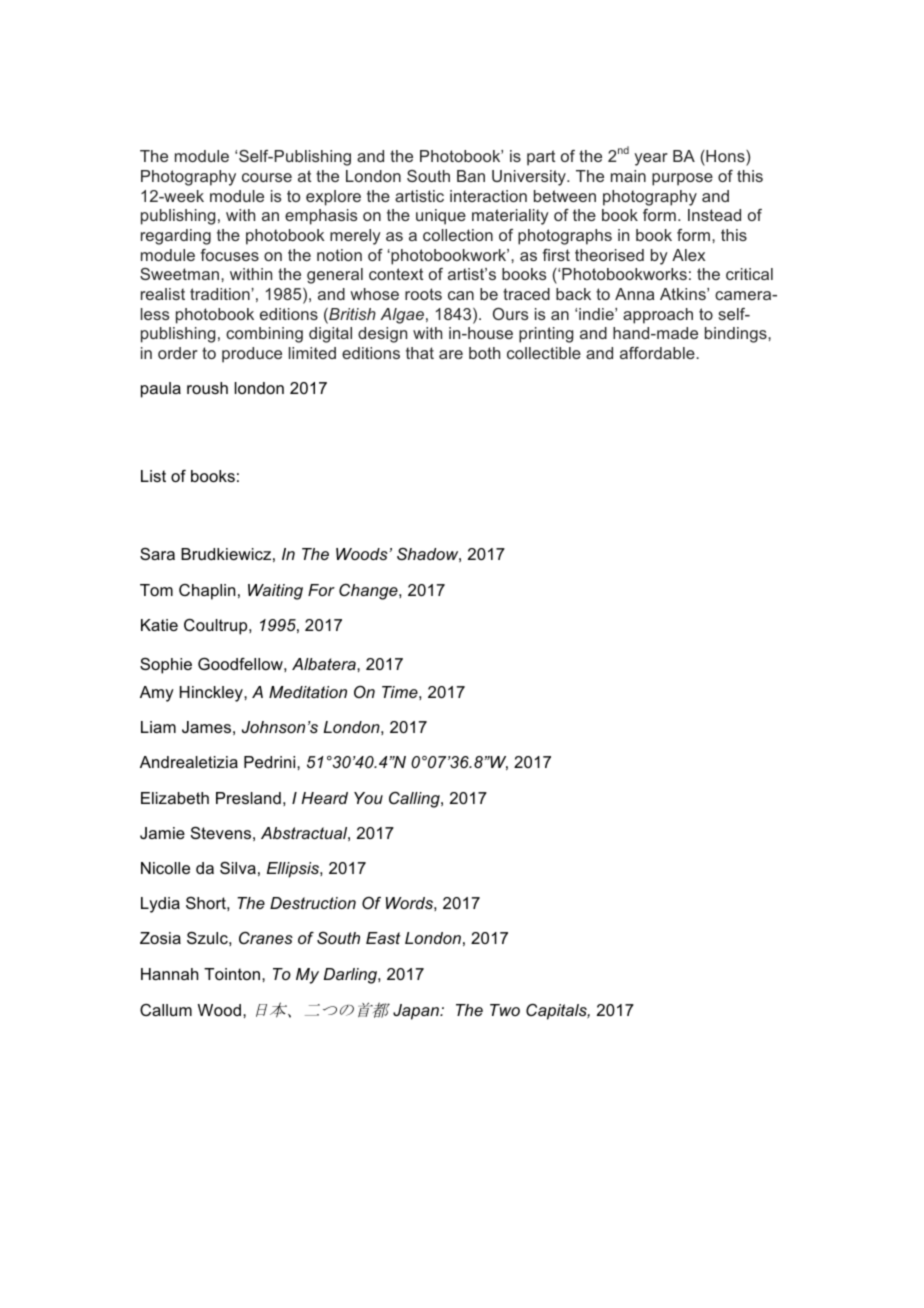 The image size is (924, 1308). I want to click on Hinckley, so click(212, 694).
